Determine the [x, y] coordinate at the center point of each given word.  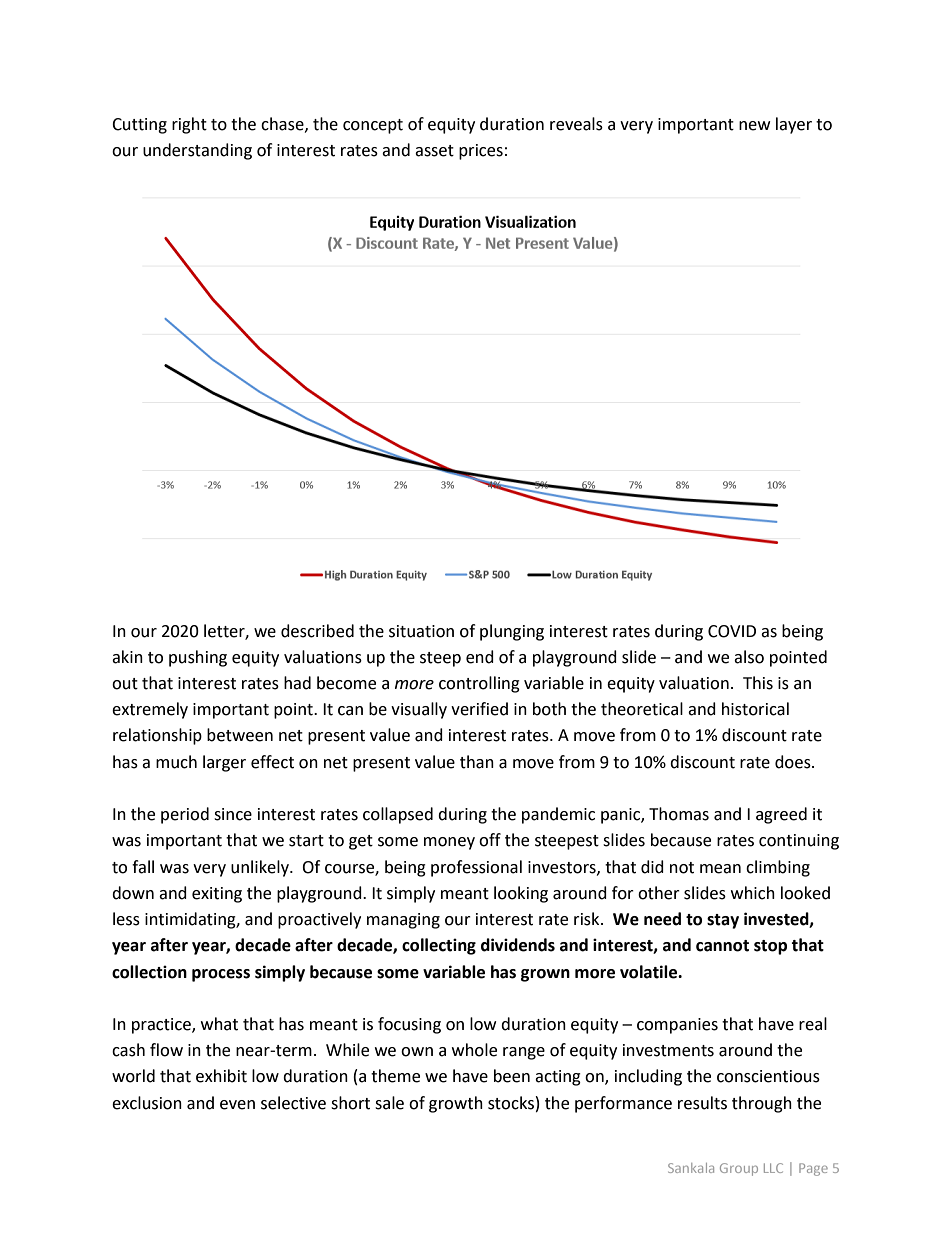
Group [739, 1169]
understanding [197, 151]
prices [481, 152]
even [237, 1105]
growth [456, 1104]
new [754, 126]
